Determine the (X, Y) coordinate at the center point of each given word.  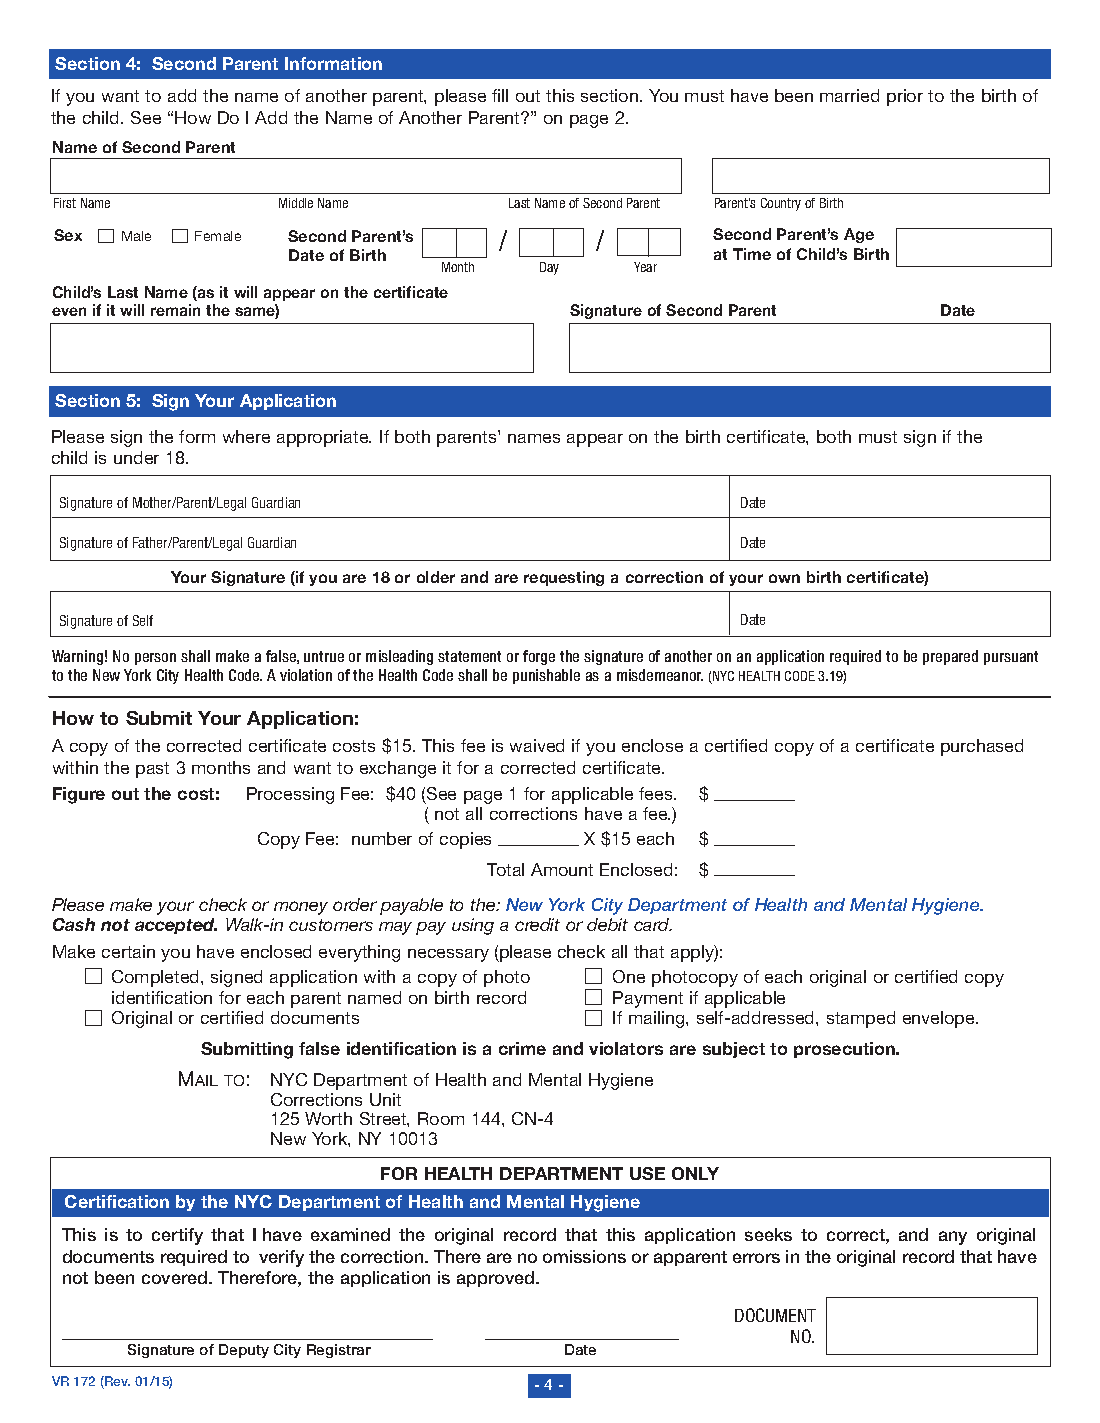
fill (500, 95)
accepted (176, 926)
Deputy (244, 1351)
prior (905, 97)
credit (537, 924)
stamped (861, 1019)
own (784, 578)
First (65, 203)
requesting (564, 578)
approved (497, 1279)
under (136, 457)
